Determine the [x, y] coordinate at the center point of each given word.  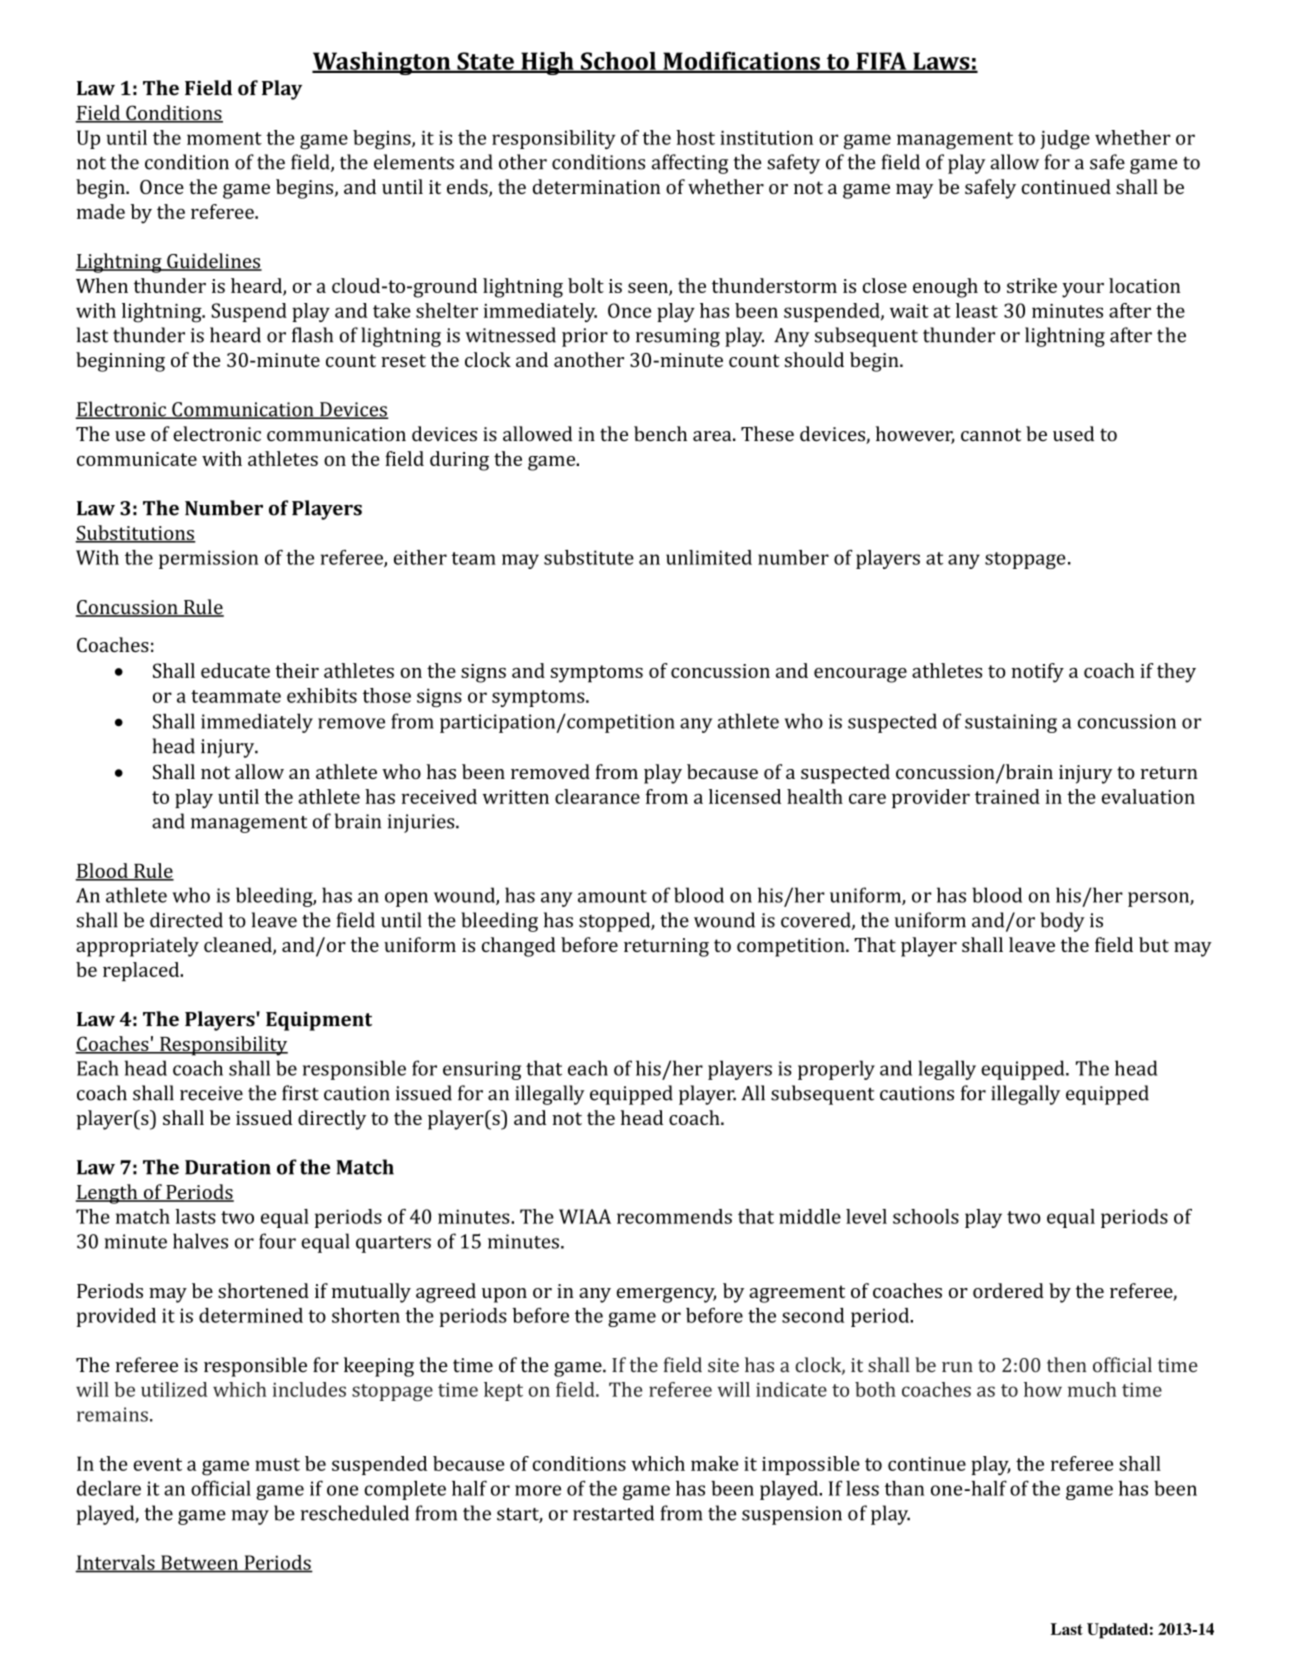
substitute [589, 557]
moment [224, 138]
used [1073, 434]
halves [200, 1241]
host [695, 137]
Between [199, 1563]
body [1062, 922]
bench [660, 434]
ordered [1008, 1290]
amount [612, 896]
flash [312, 335]
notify [1037, 673]
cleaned [239, 946]
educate [235, 670]
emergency [666, 1295]
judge [1065, 140]
